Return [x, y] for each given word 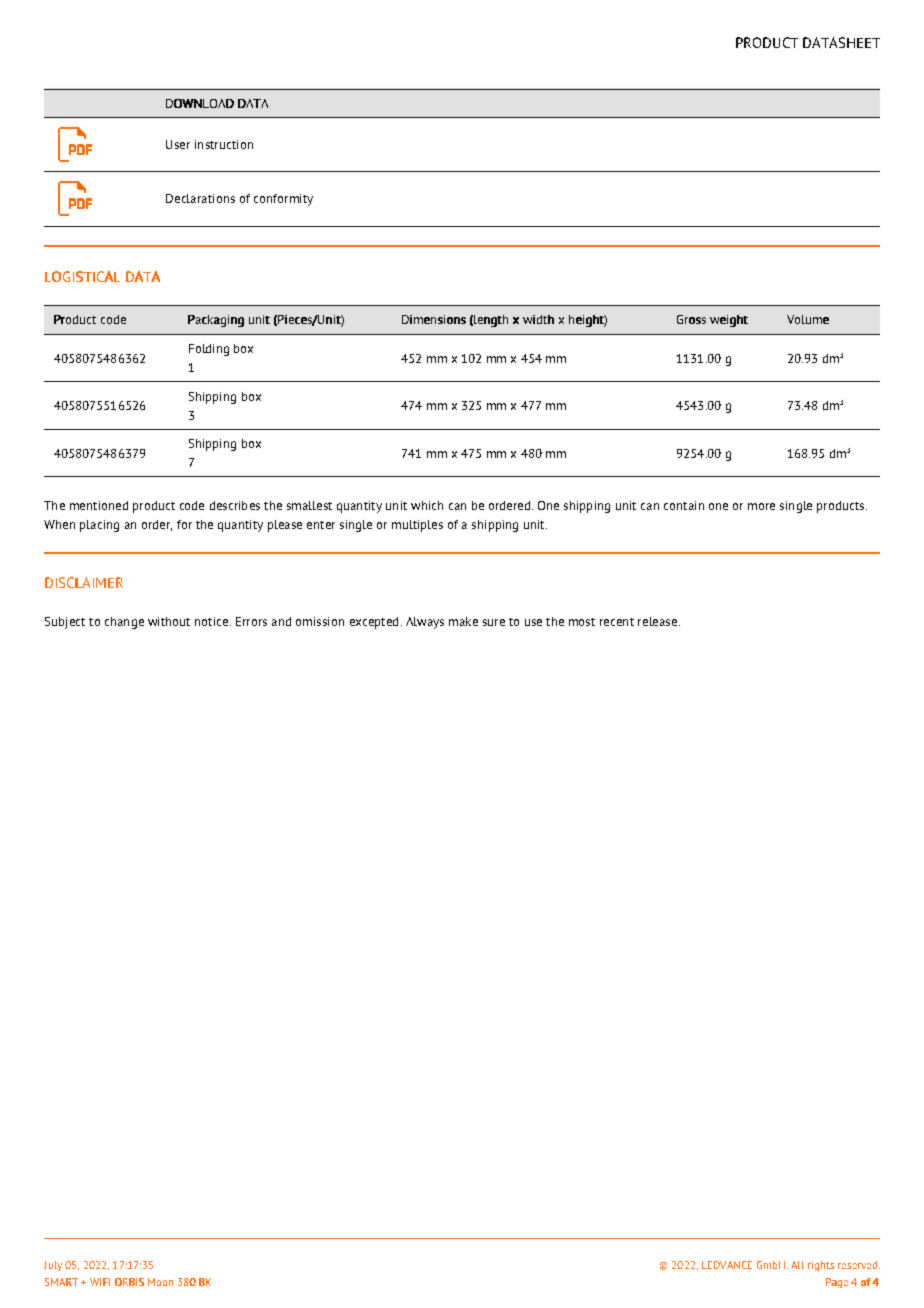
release [657, 621]
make [463, 621]
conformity [283, 200]
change [124, 623]
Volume [808, 319]
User [178, 144]
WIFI [100, 1282]
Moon [160, 1282]
